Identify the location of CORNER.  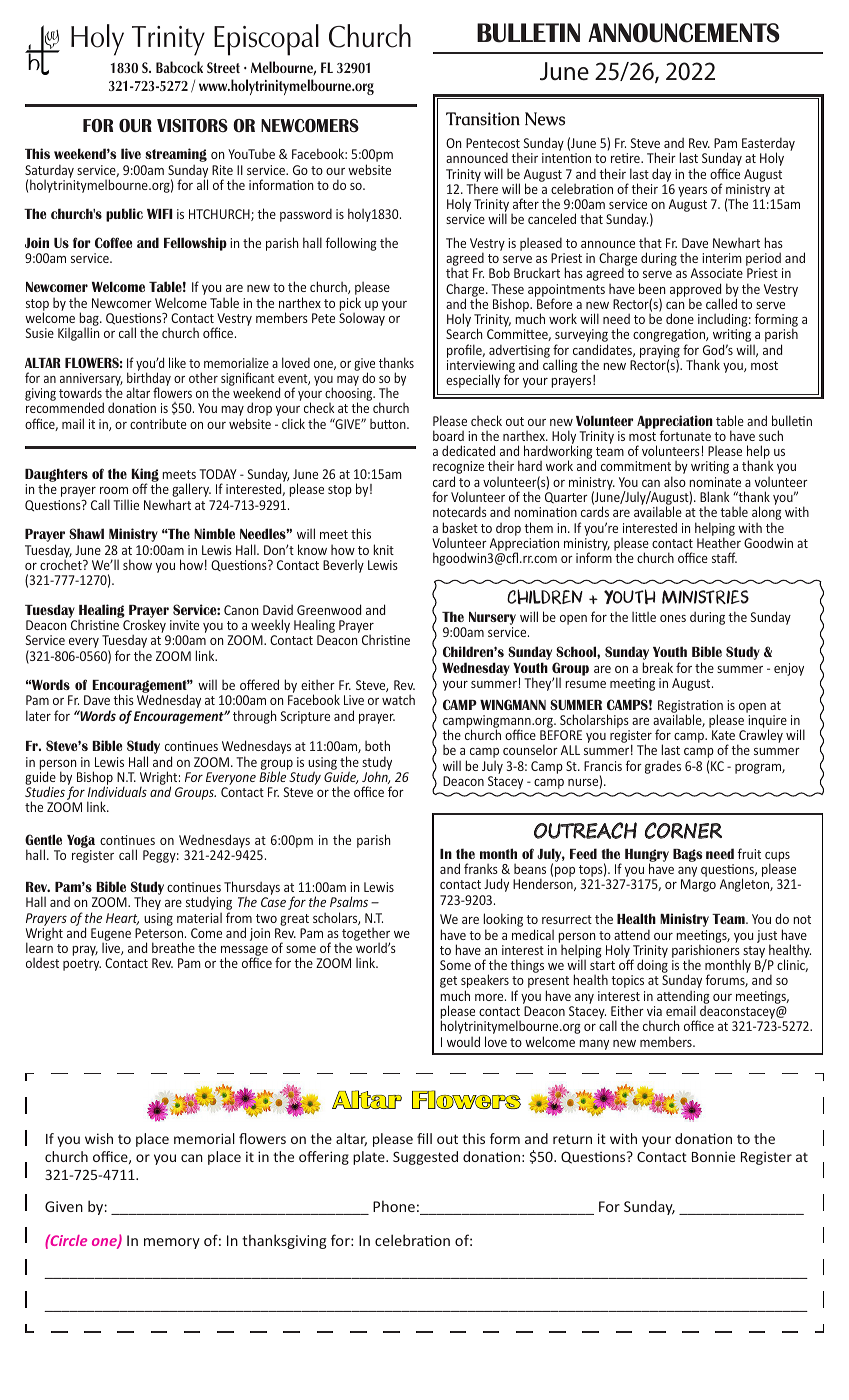
(683, 830).
